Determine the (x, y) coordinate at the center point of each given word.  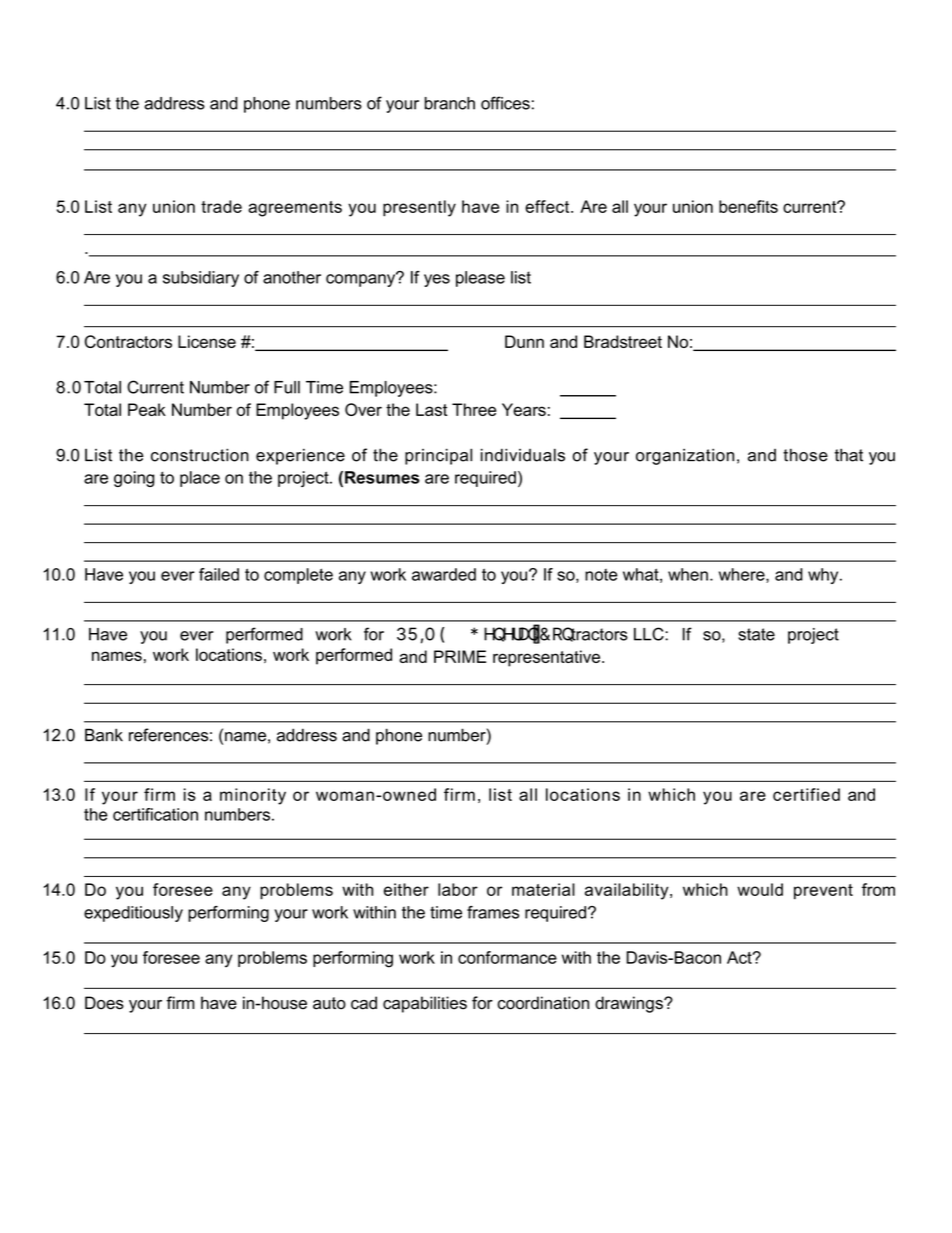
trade (221, 206)
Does (104, 1003)
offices (505, 103)
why (824, 576)
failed (219, 574)
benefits (748, 206)
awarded (444, 574)
